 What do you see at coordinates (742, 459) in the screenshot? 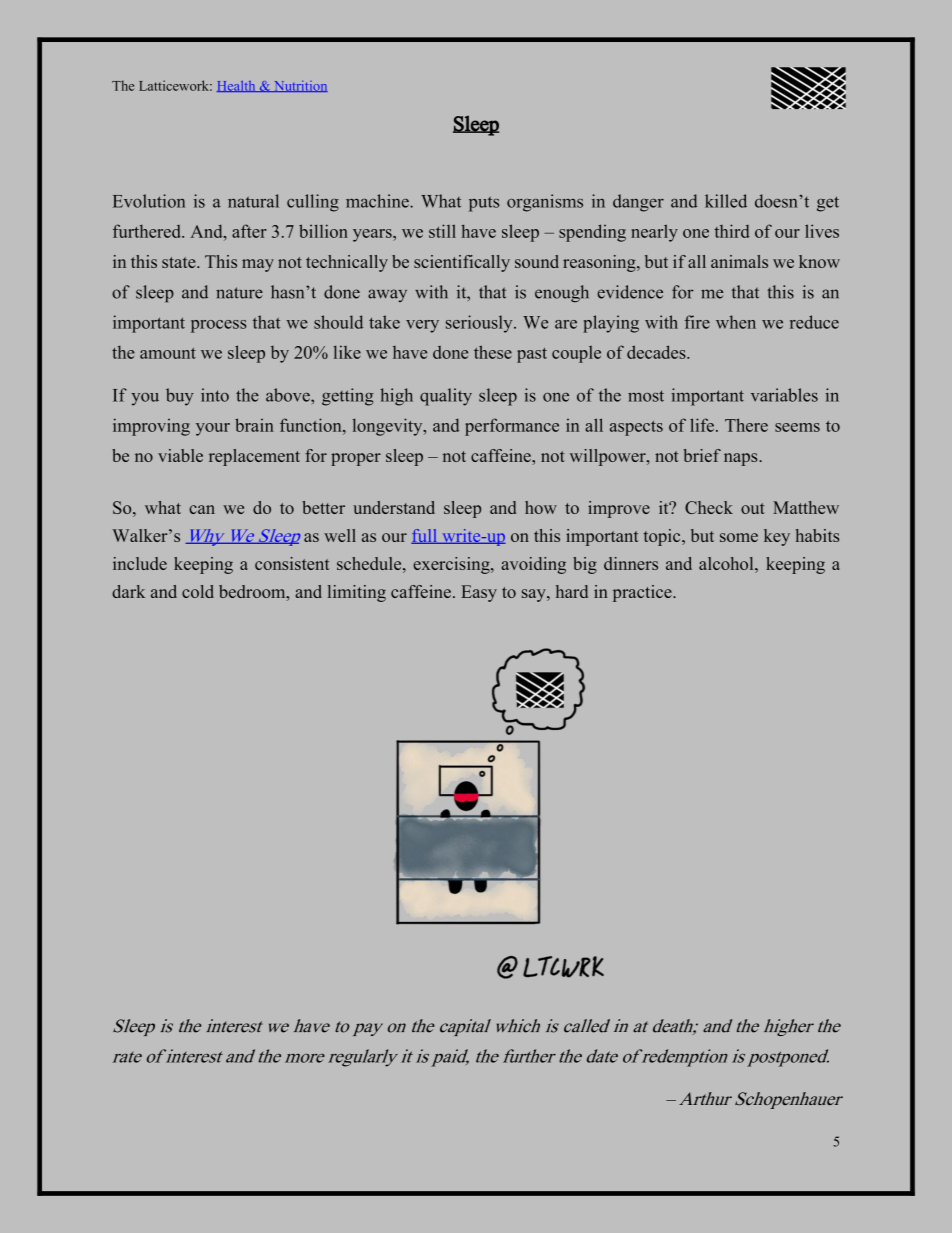
I see `naps` at bounding box center [742, 459].
